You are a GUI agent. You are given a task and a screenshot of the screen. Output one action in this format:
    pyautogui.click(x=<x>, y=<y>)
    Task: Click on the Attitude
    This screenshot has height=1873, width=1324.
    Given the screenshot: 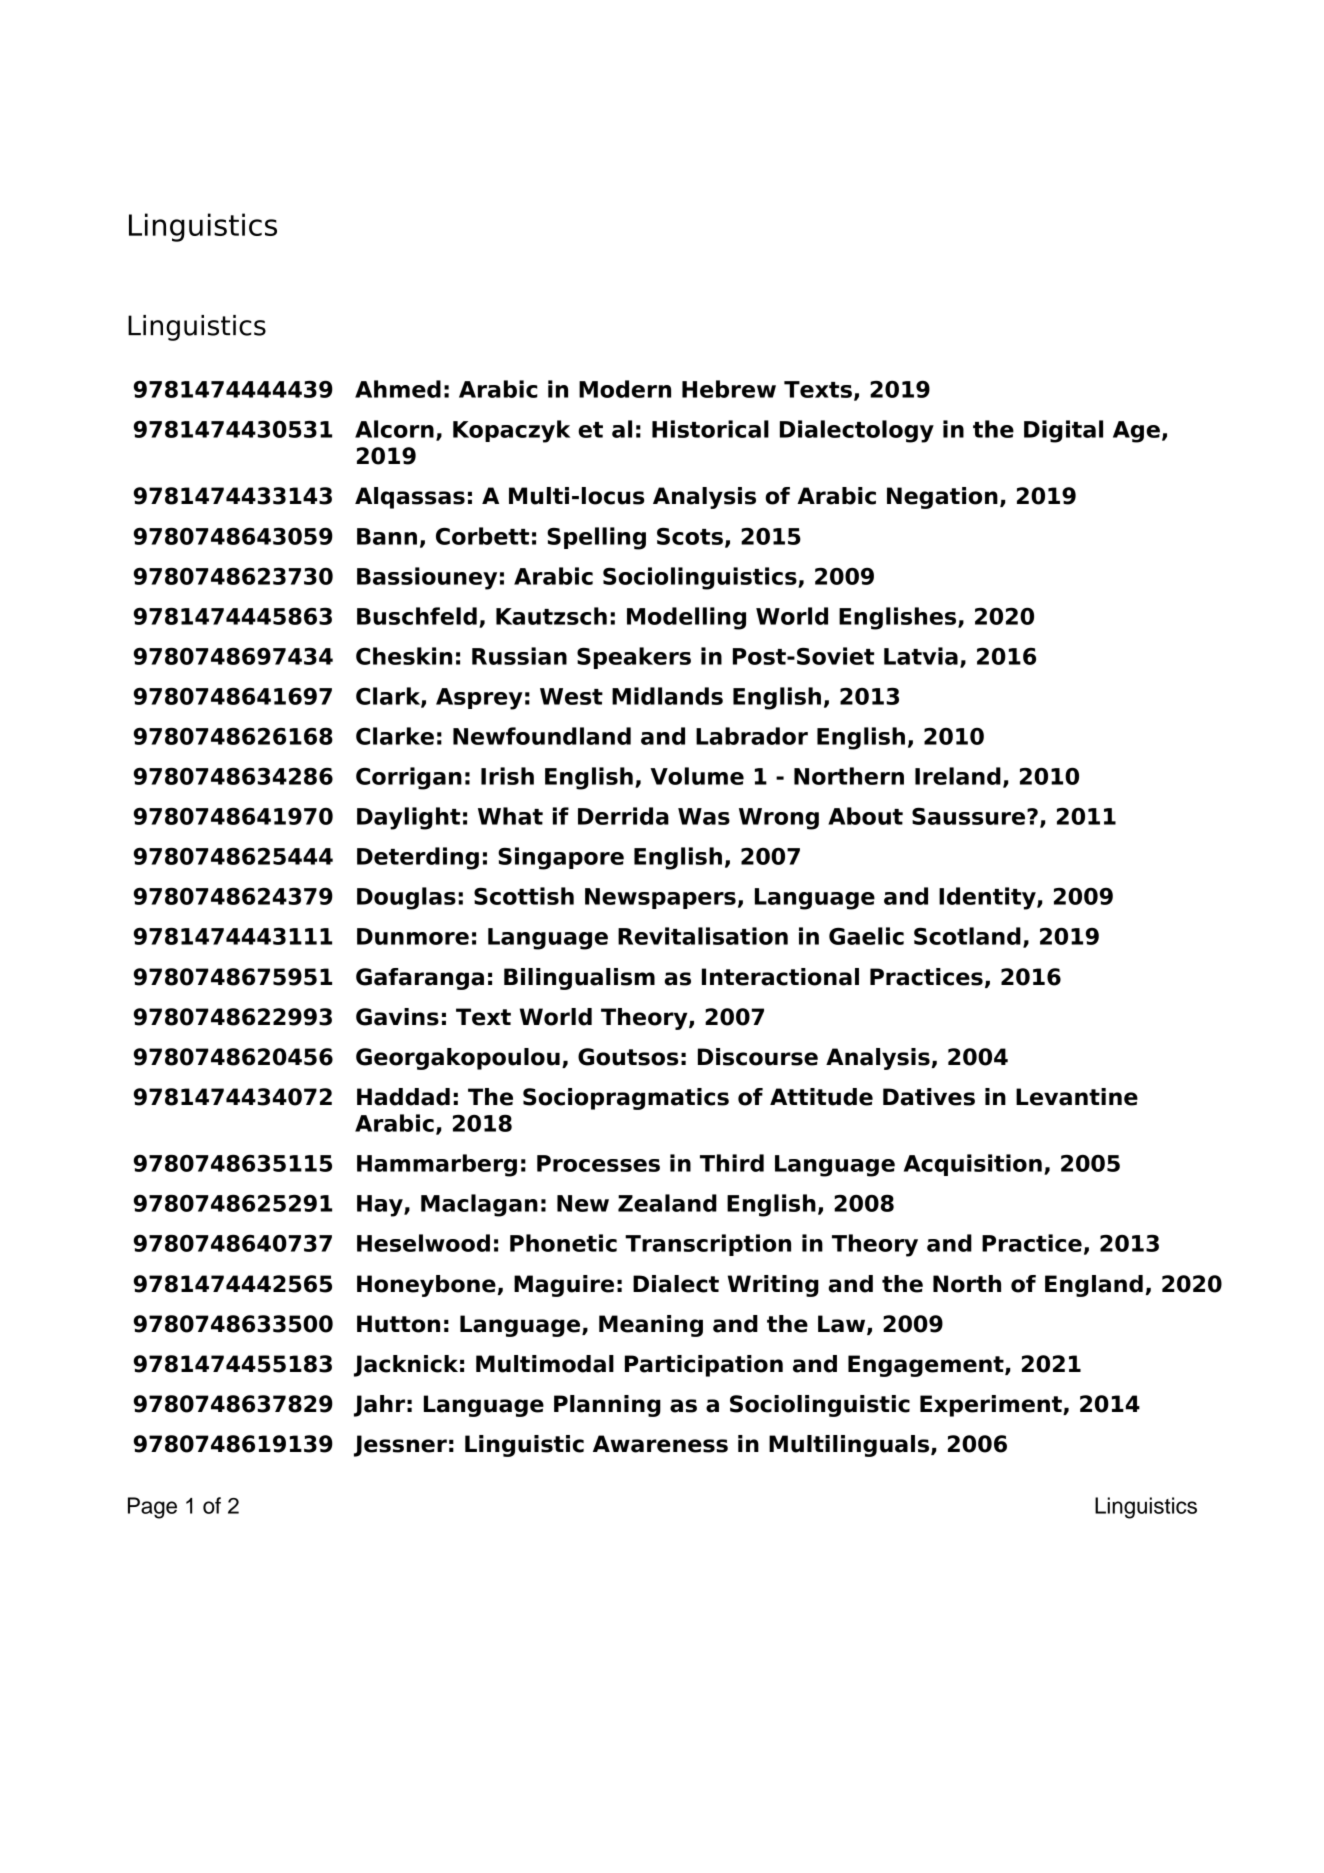 What is the action you would take?
    pyautogui.click(x=821, y=1097)
